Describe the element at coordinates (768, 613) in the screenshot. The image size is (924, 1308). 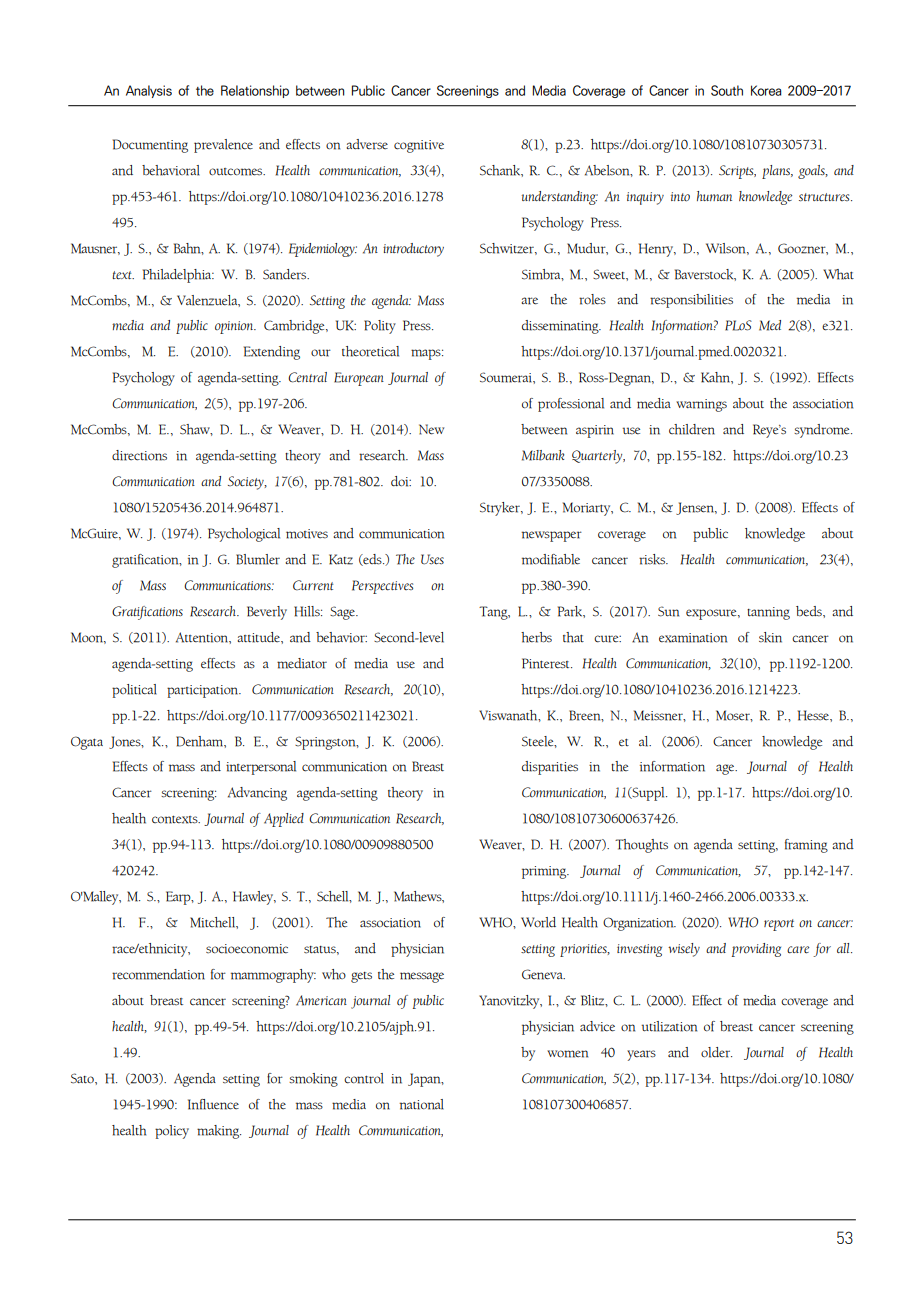
I see `tanning` at that location.
